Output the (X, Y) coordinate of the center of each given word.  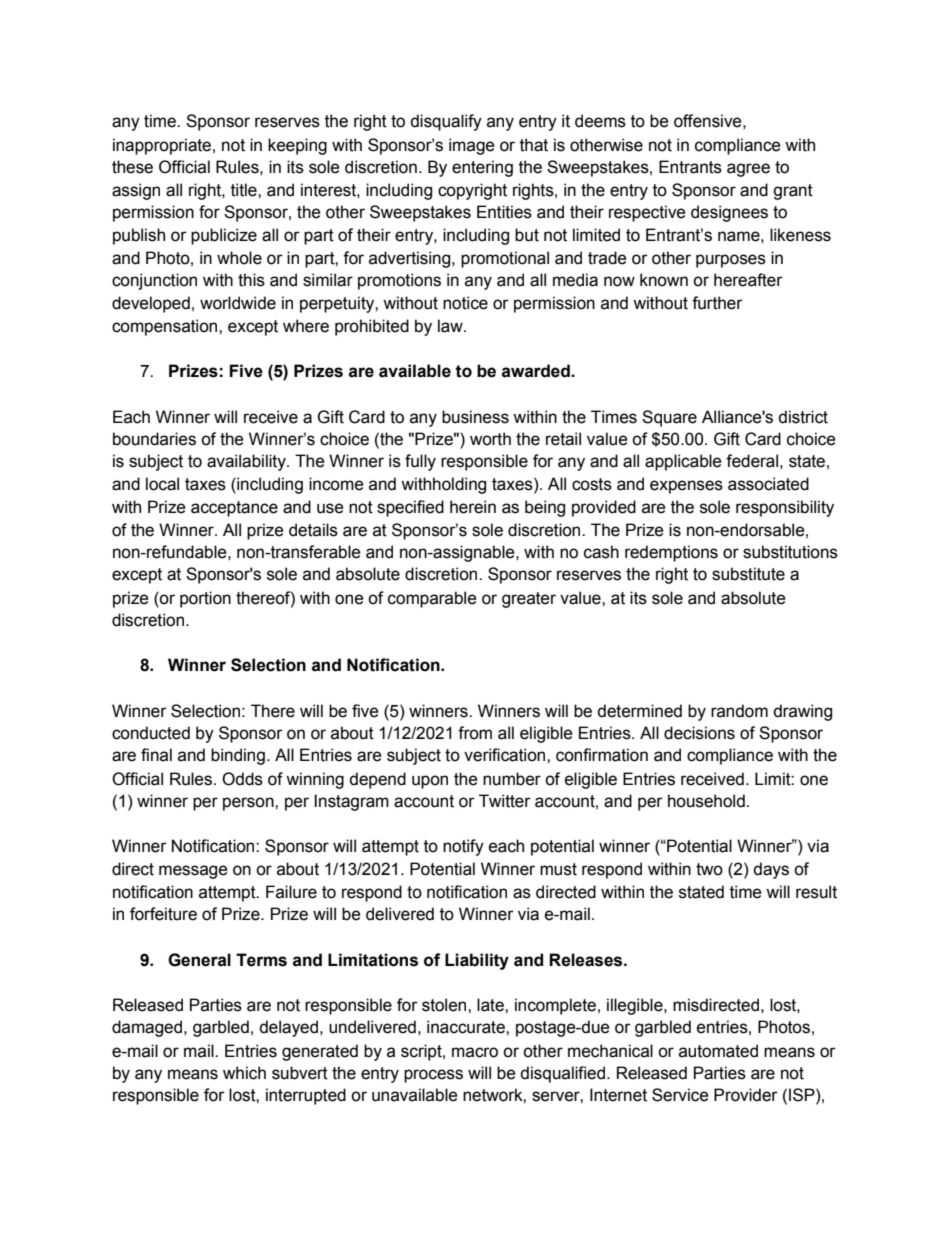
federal (752, 461)
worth (490, 439)
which (244, 1073)
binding (238, 756)
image (472, 146)
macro (475, 1052)
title (245, 190)
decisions (699, 733)
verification (506, 755)
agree (748, 170)
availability (247, 462)
